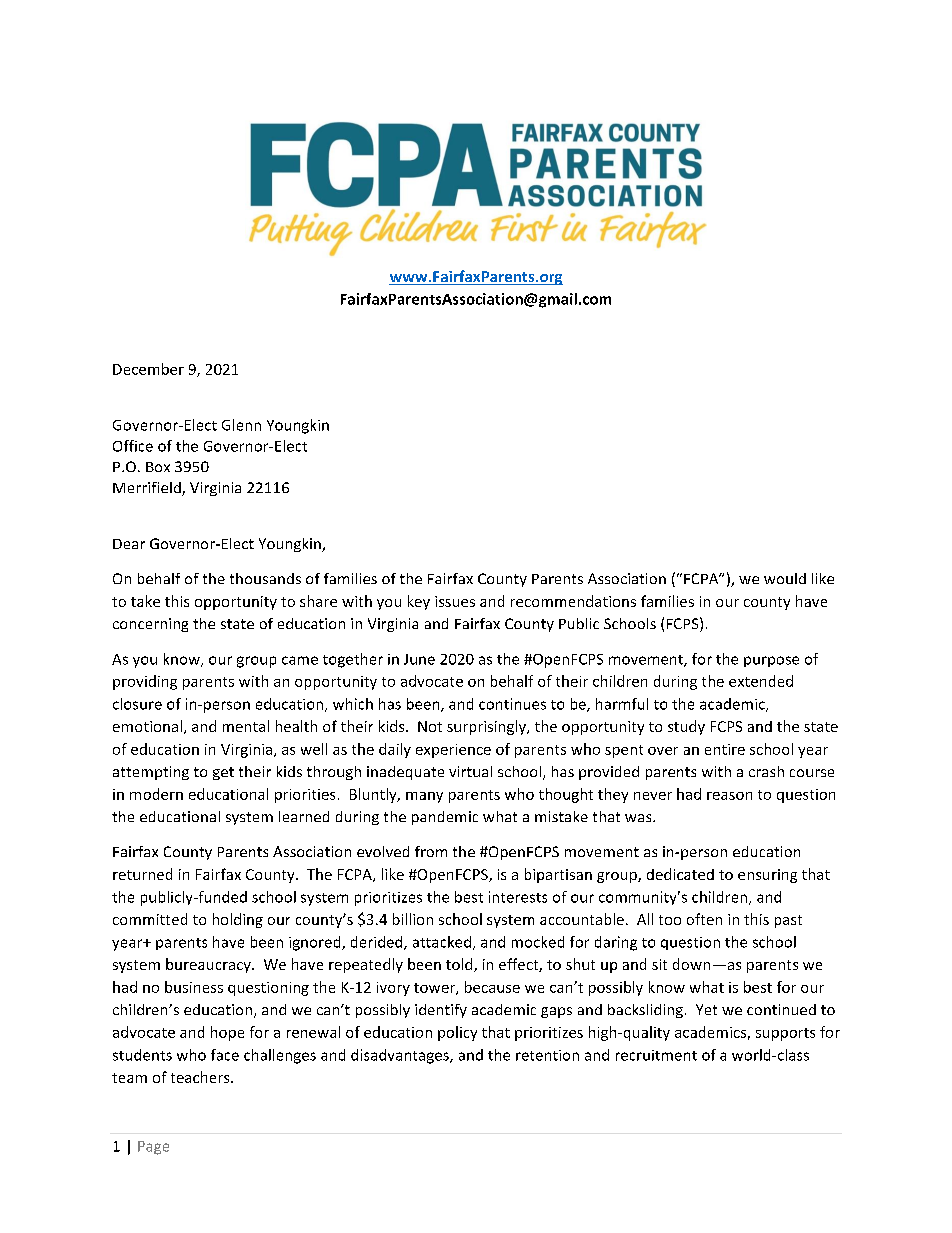  What do you see at coordinates (442, 942) in the document?
I see `attacked` at bounding box center [442, 942].
